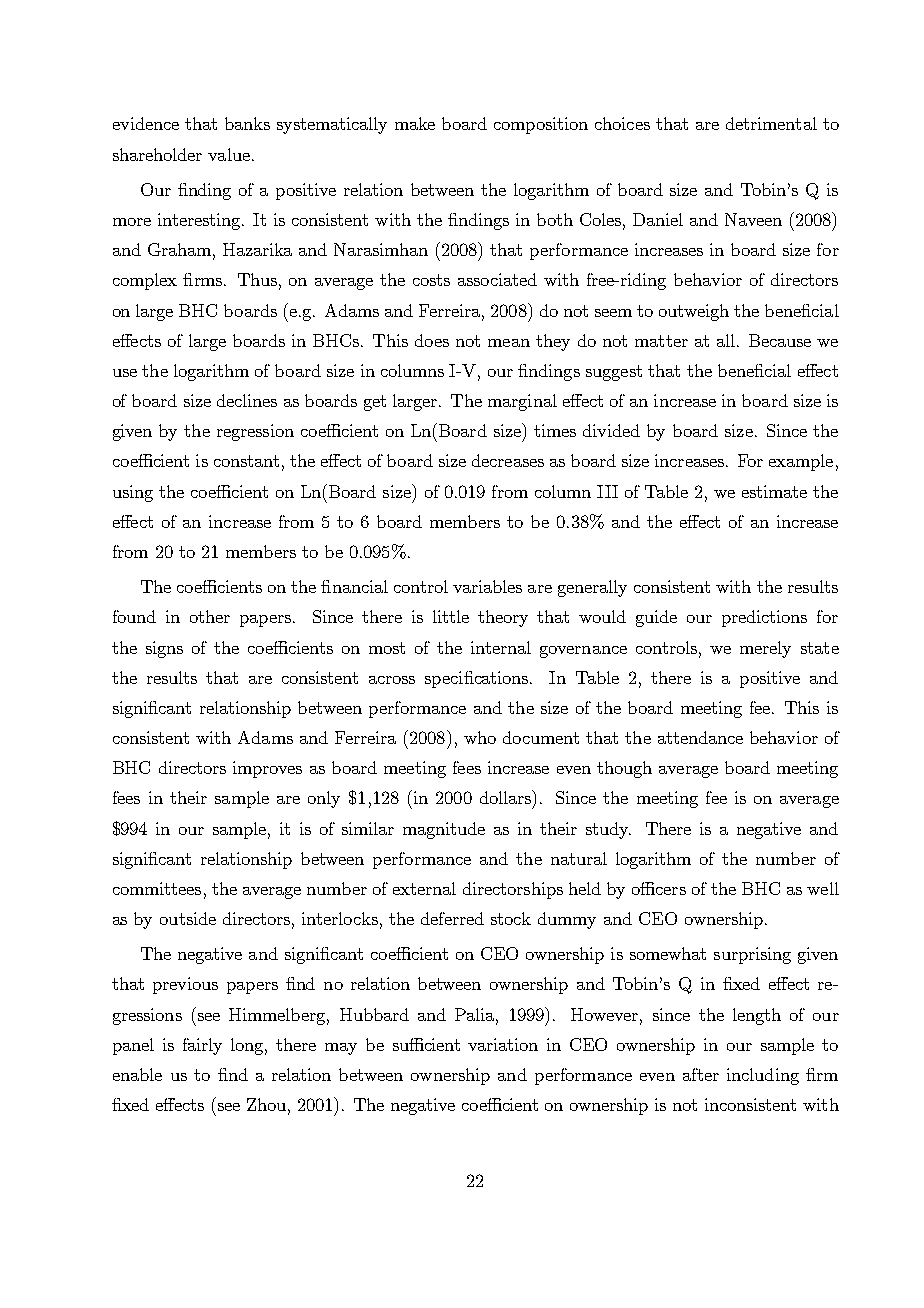 The image size is (924, 1308). What do you see at coordinates (764, 618) in the image?
I see `predictions` at bounding box center [764, 618].
